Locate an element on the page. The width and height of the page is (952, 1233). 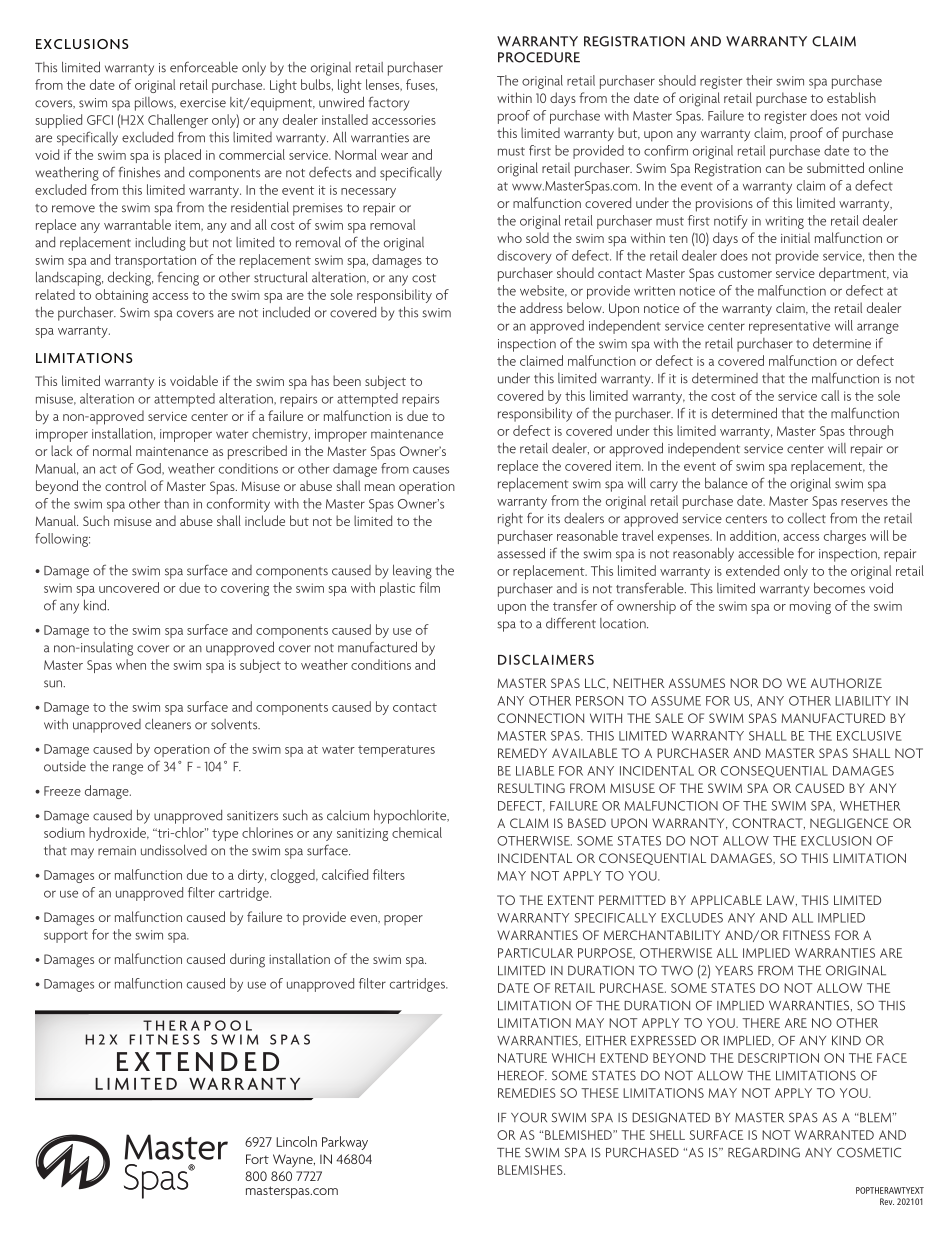
REGARDING is located at coordinates (764, 1152).
